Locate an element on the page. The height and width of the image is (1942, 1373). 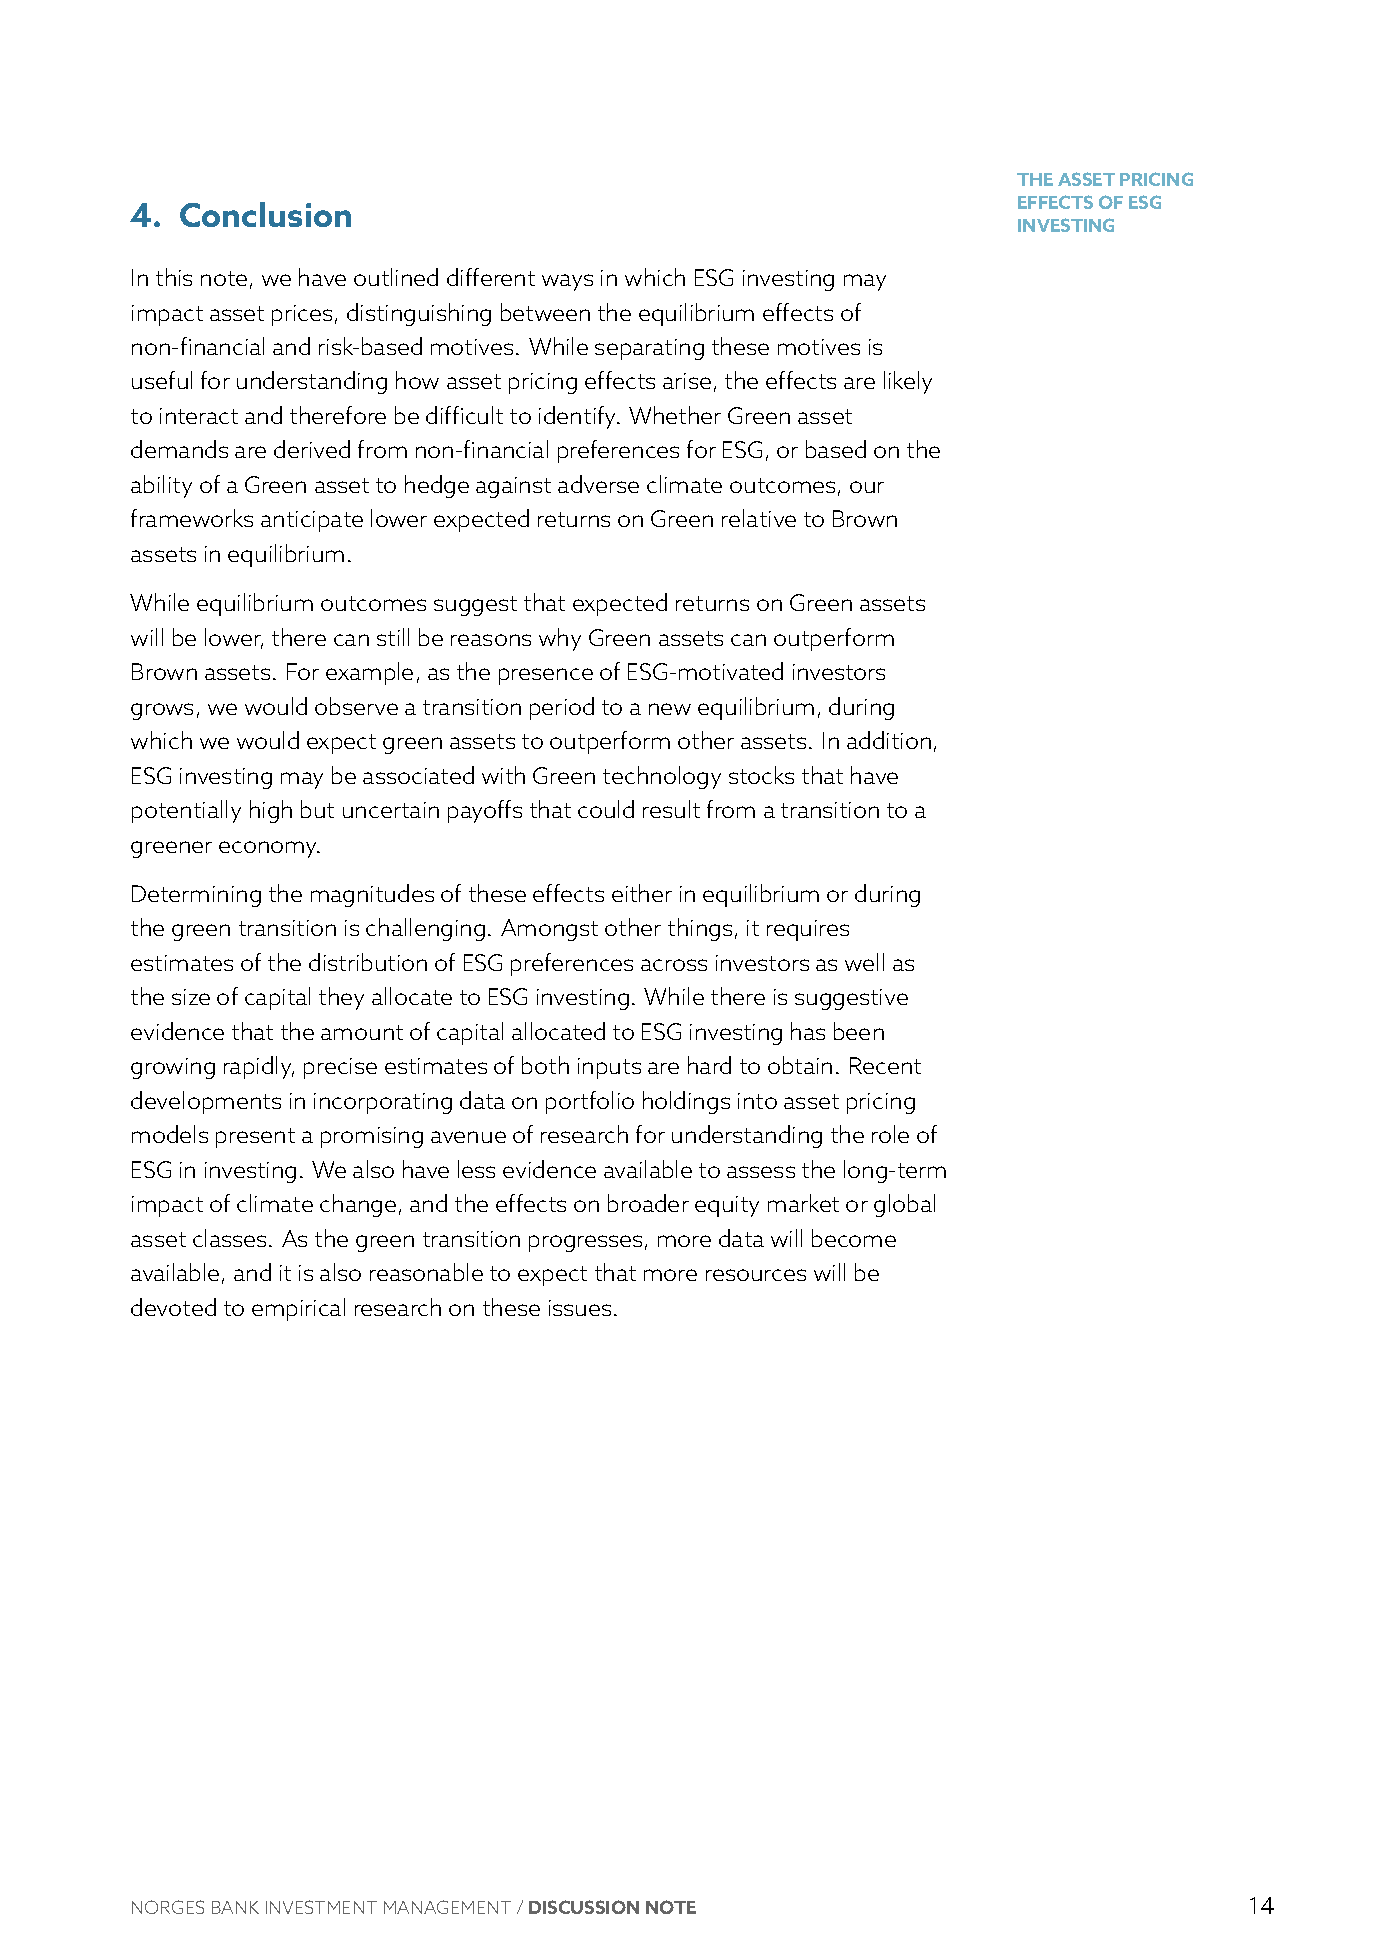
DISCUSSION is located at coordinates (584, 1907).
